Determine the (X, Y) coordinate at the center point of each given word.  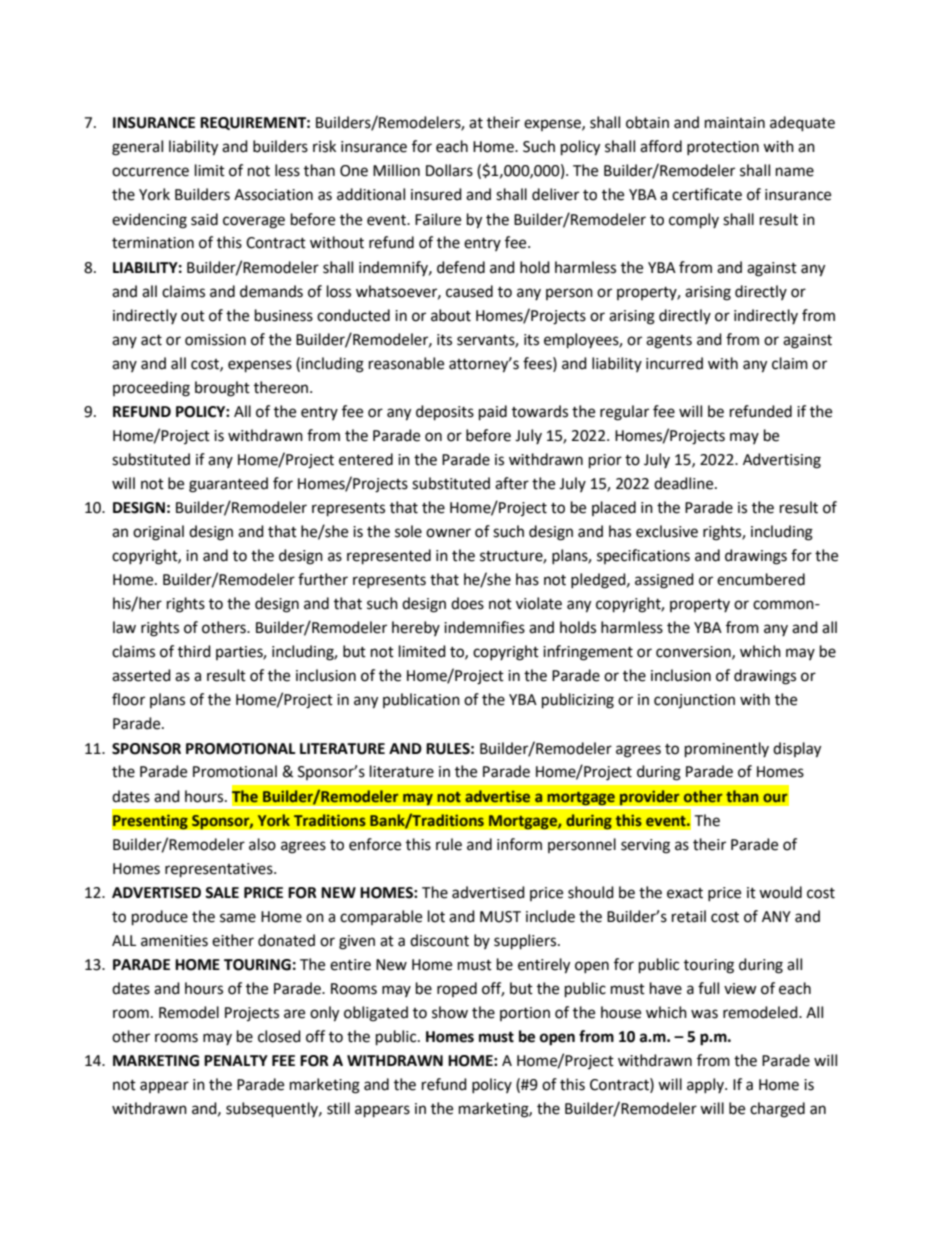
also (262, 844)
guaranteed (228, 485)
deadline (685, 483)
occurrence (150, 172)
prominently (727, 750)
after (512, 483)
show (450, 1012)
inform (519, 844)
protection (723, 148)
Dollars (449, 170)
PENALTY (236, 1060)
